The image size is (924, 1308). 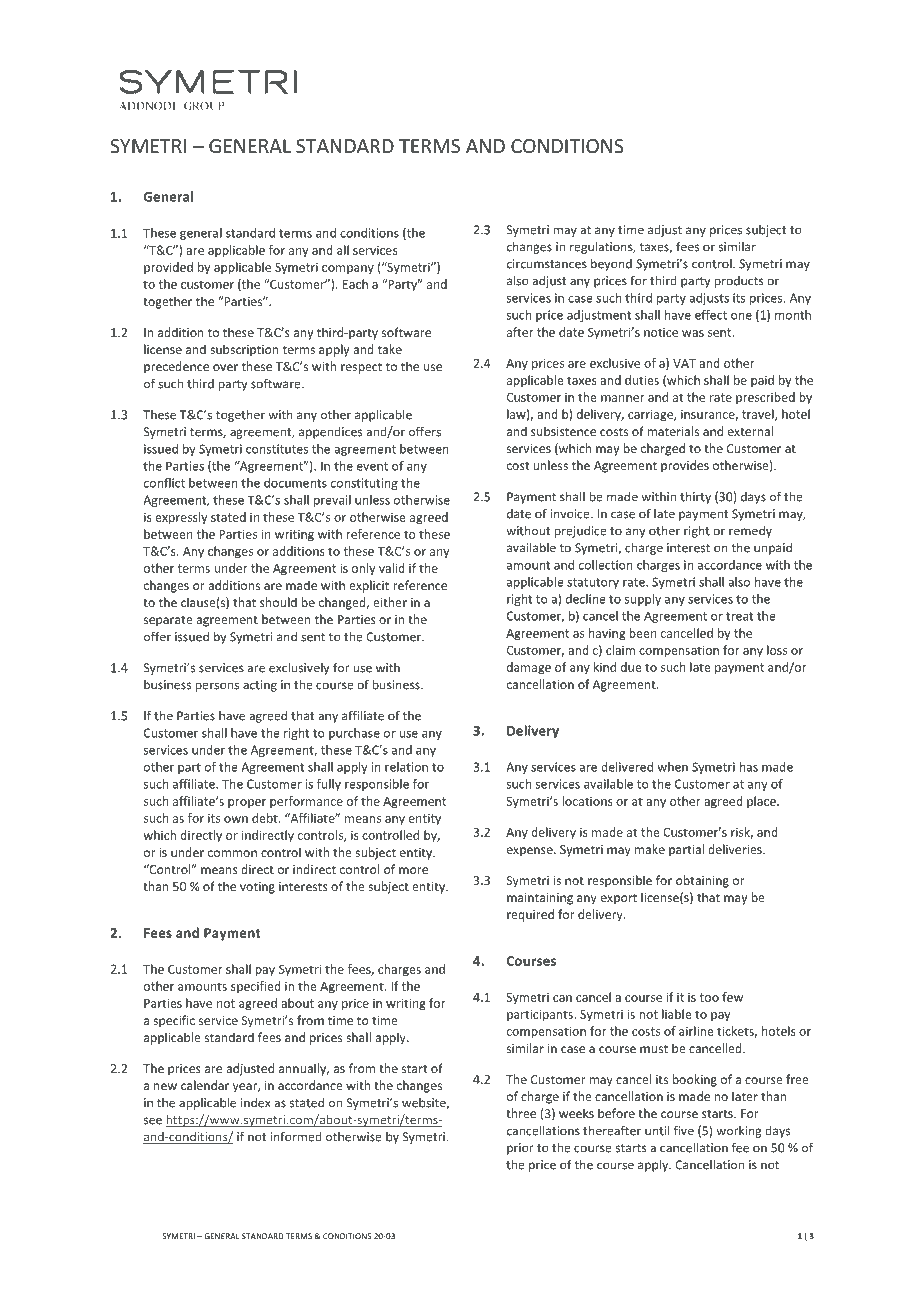 I want to click on persons, so click(x=217, y=687).
